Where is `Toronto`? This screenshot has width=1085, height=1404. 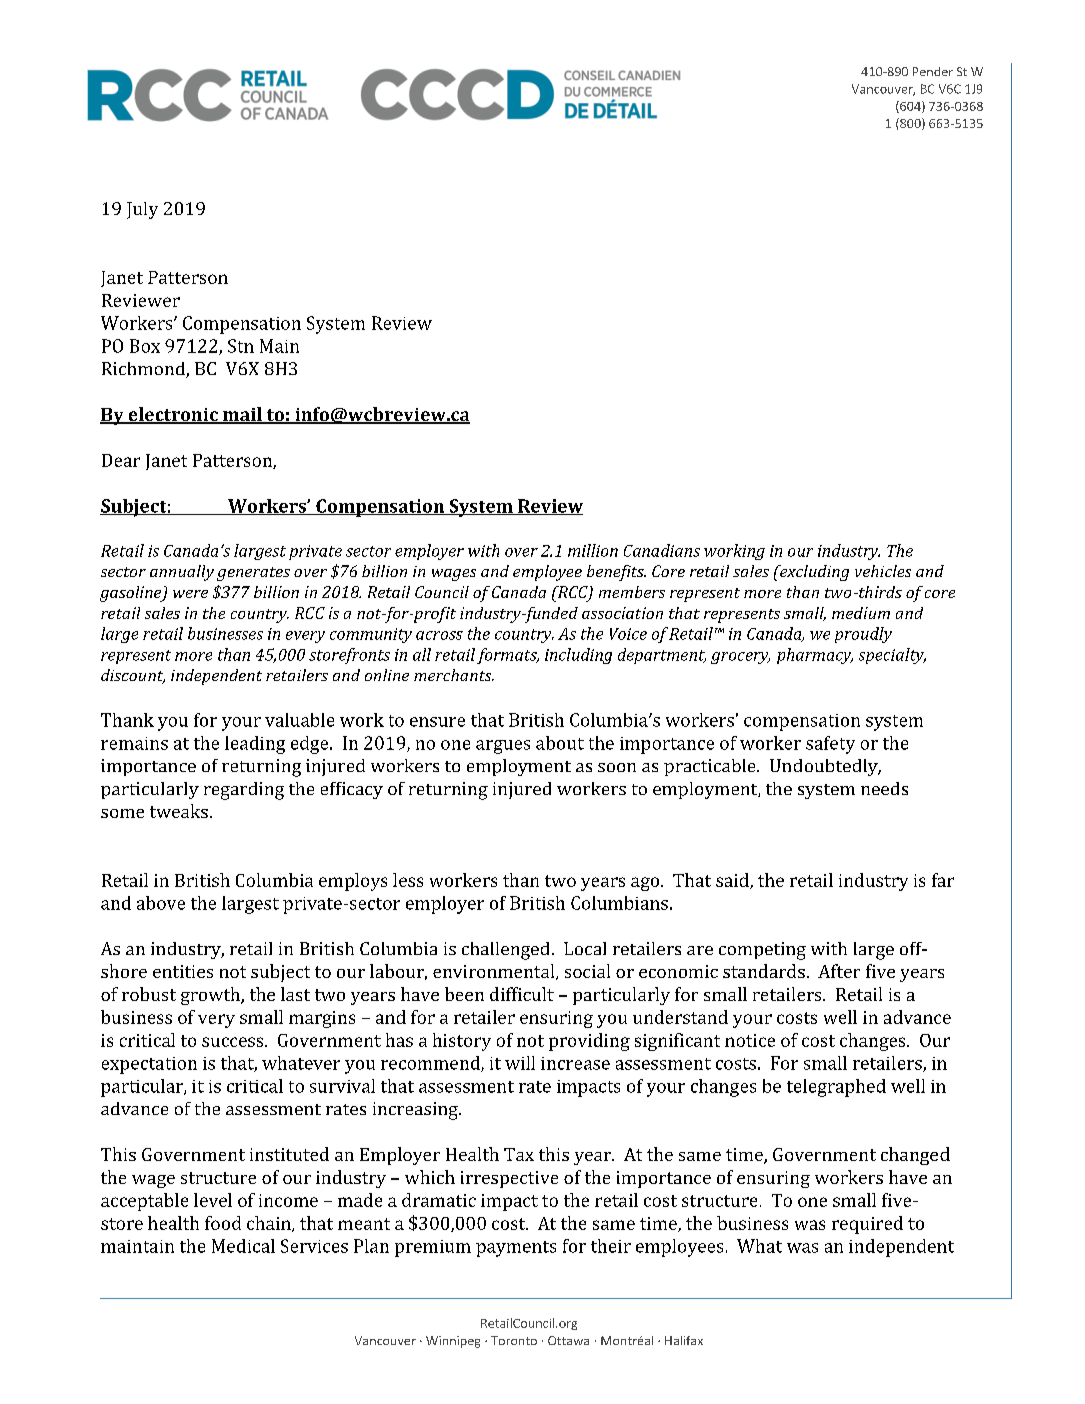
Toronto is located at coordinates (514, 1340).
